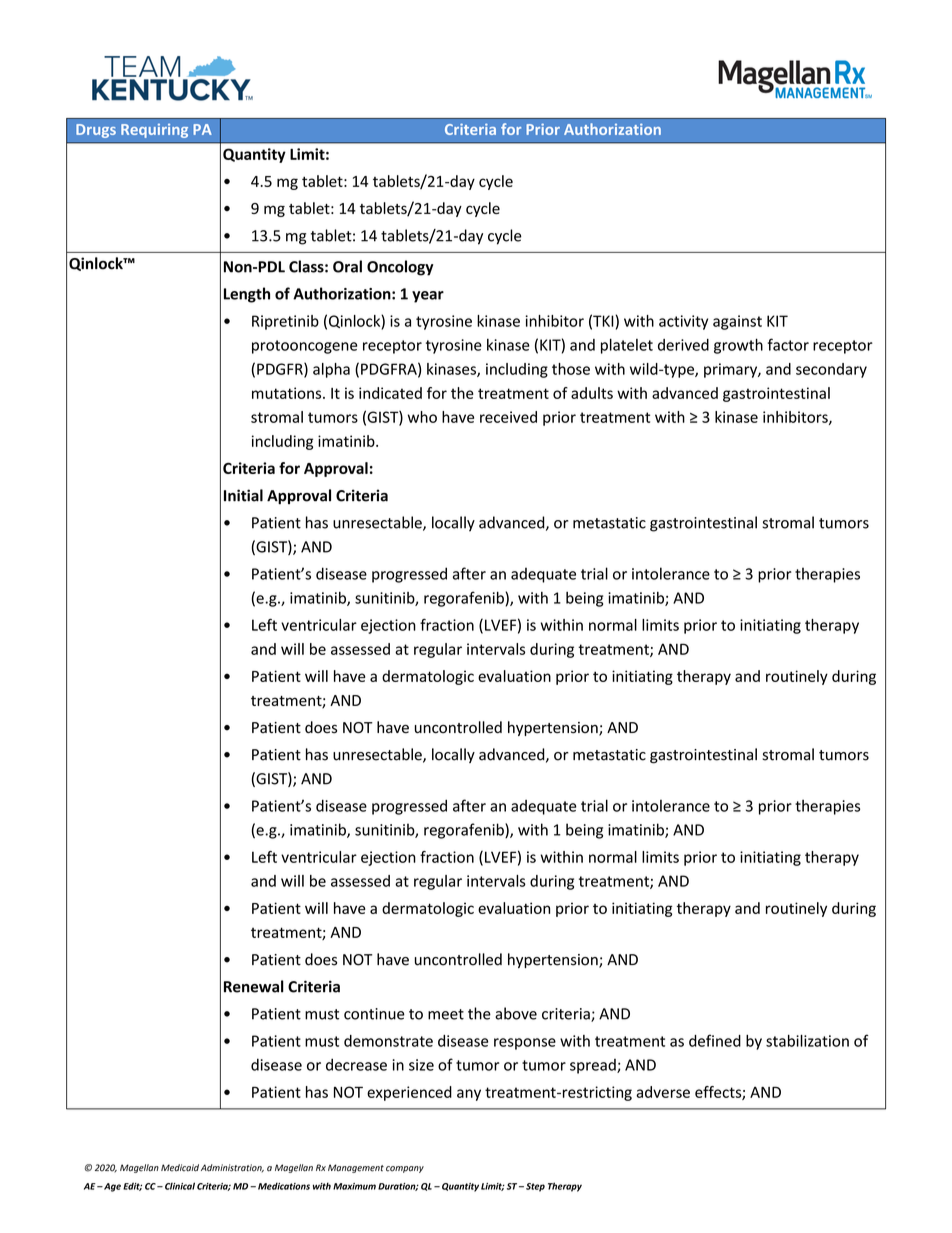 Image resolution: width=952 pixels, height=1233 pixels. I want to click on defined, so click(715, 1040).
